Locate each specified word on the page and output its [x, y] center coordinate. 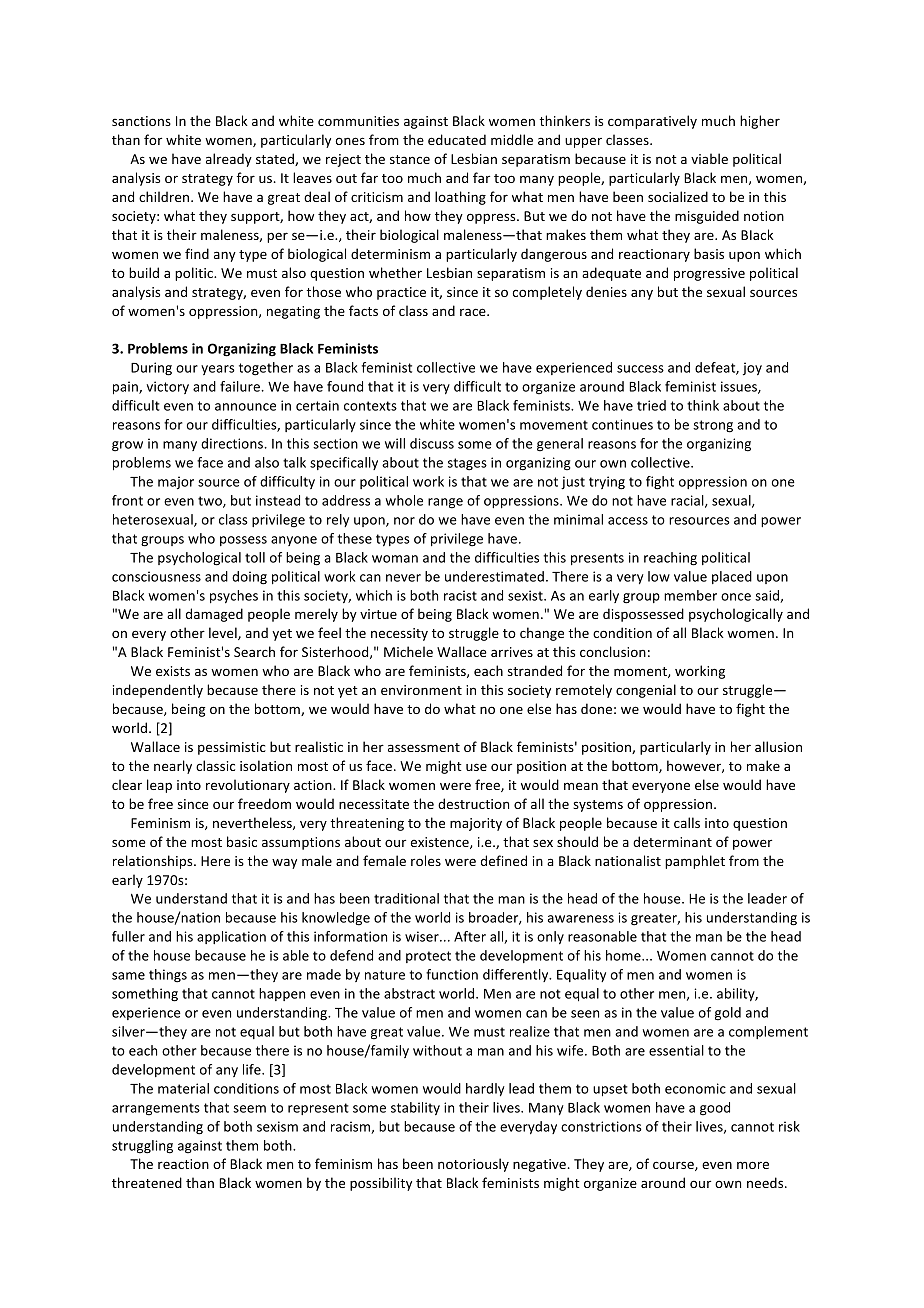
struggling [142, 1147]
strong [713, 426]
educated [457, 139]
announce [245, 407]
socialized [678, 196]
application [231, 937]
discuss [432, 443]
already [229, 160]
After [470, 936]
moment [641, 672]
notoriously [473, 1165]
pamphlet [695, 862]
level [224, 633]
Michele [408, 651]
